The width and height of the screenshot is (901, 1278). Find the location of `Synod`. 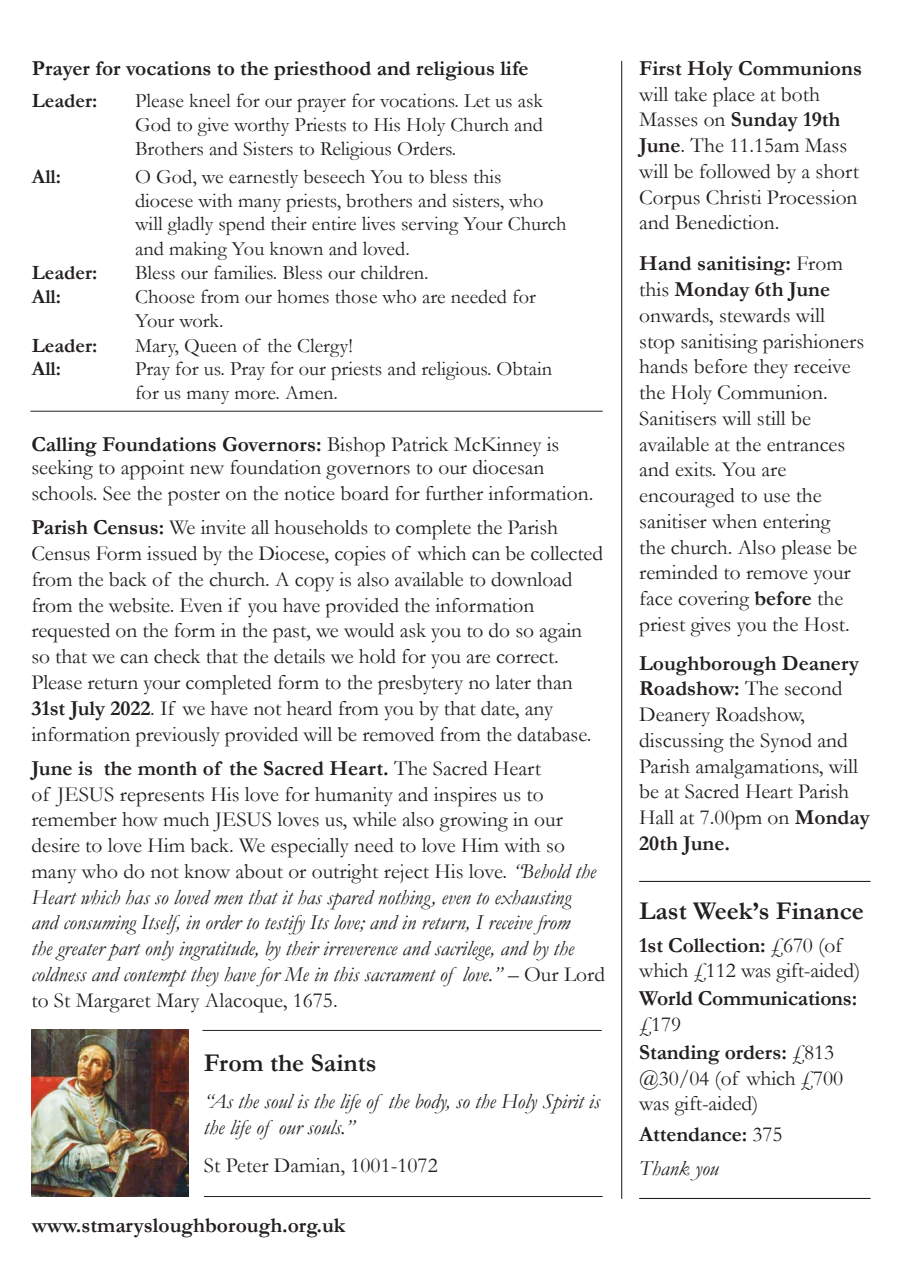

Synod is located at coordinates (786, 743).
